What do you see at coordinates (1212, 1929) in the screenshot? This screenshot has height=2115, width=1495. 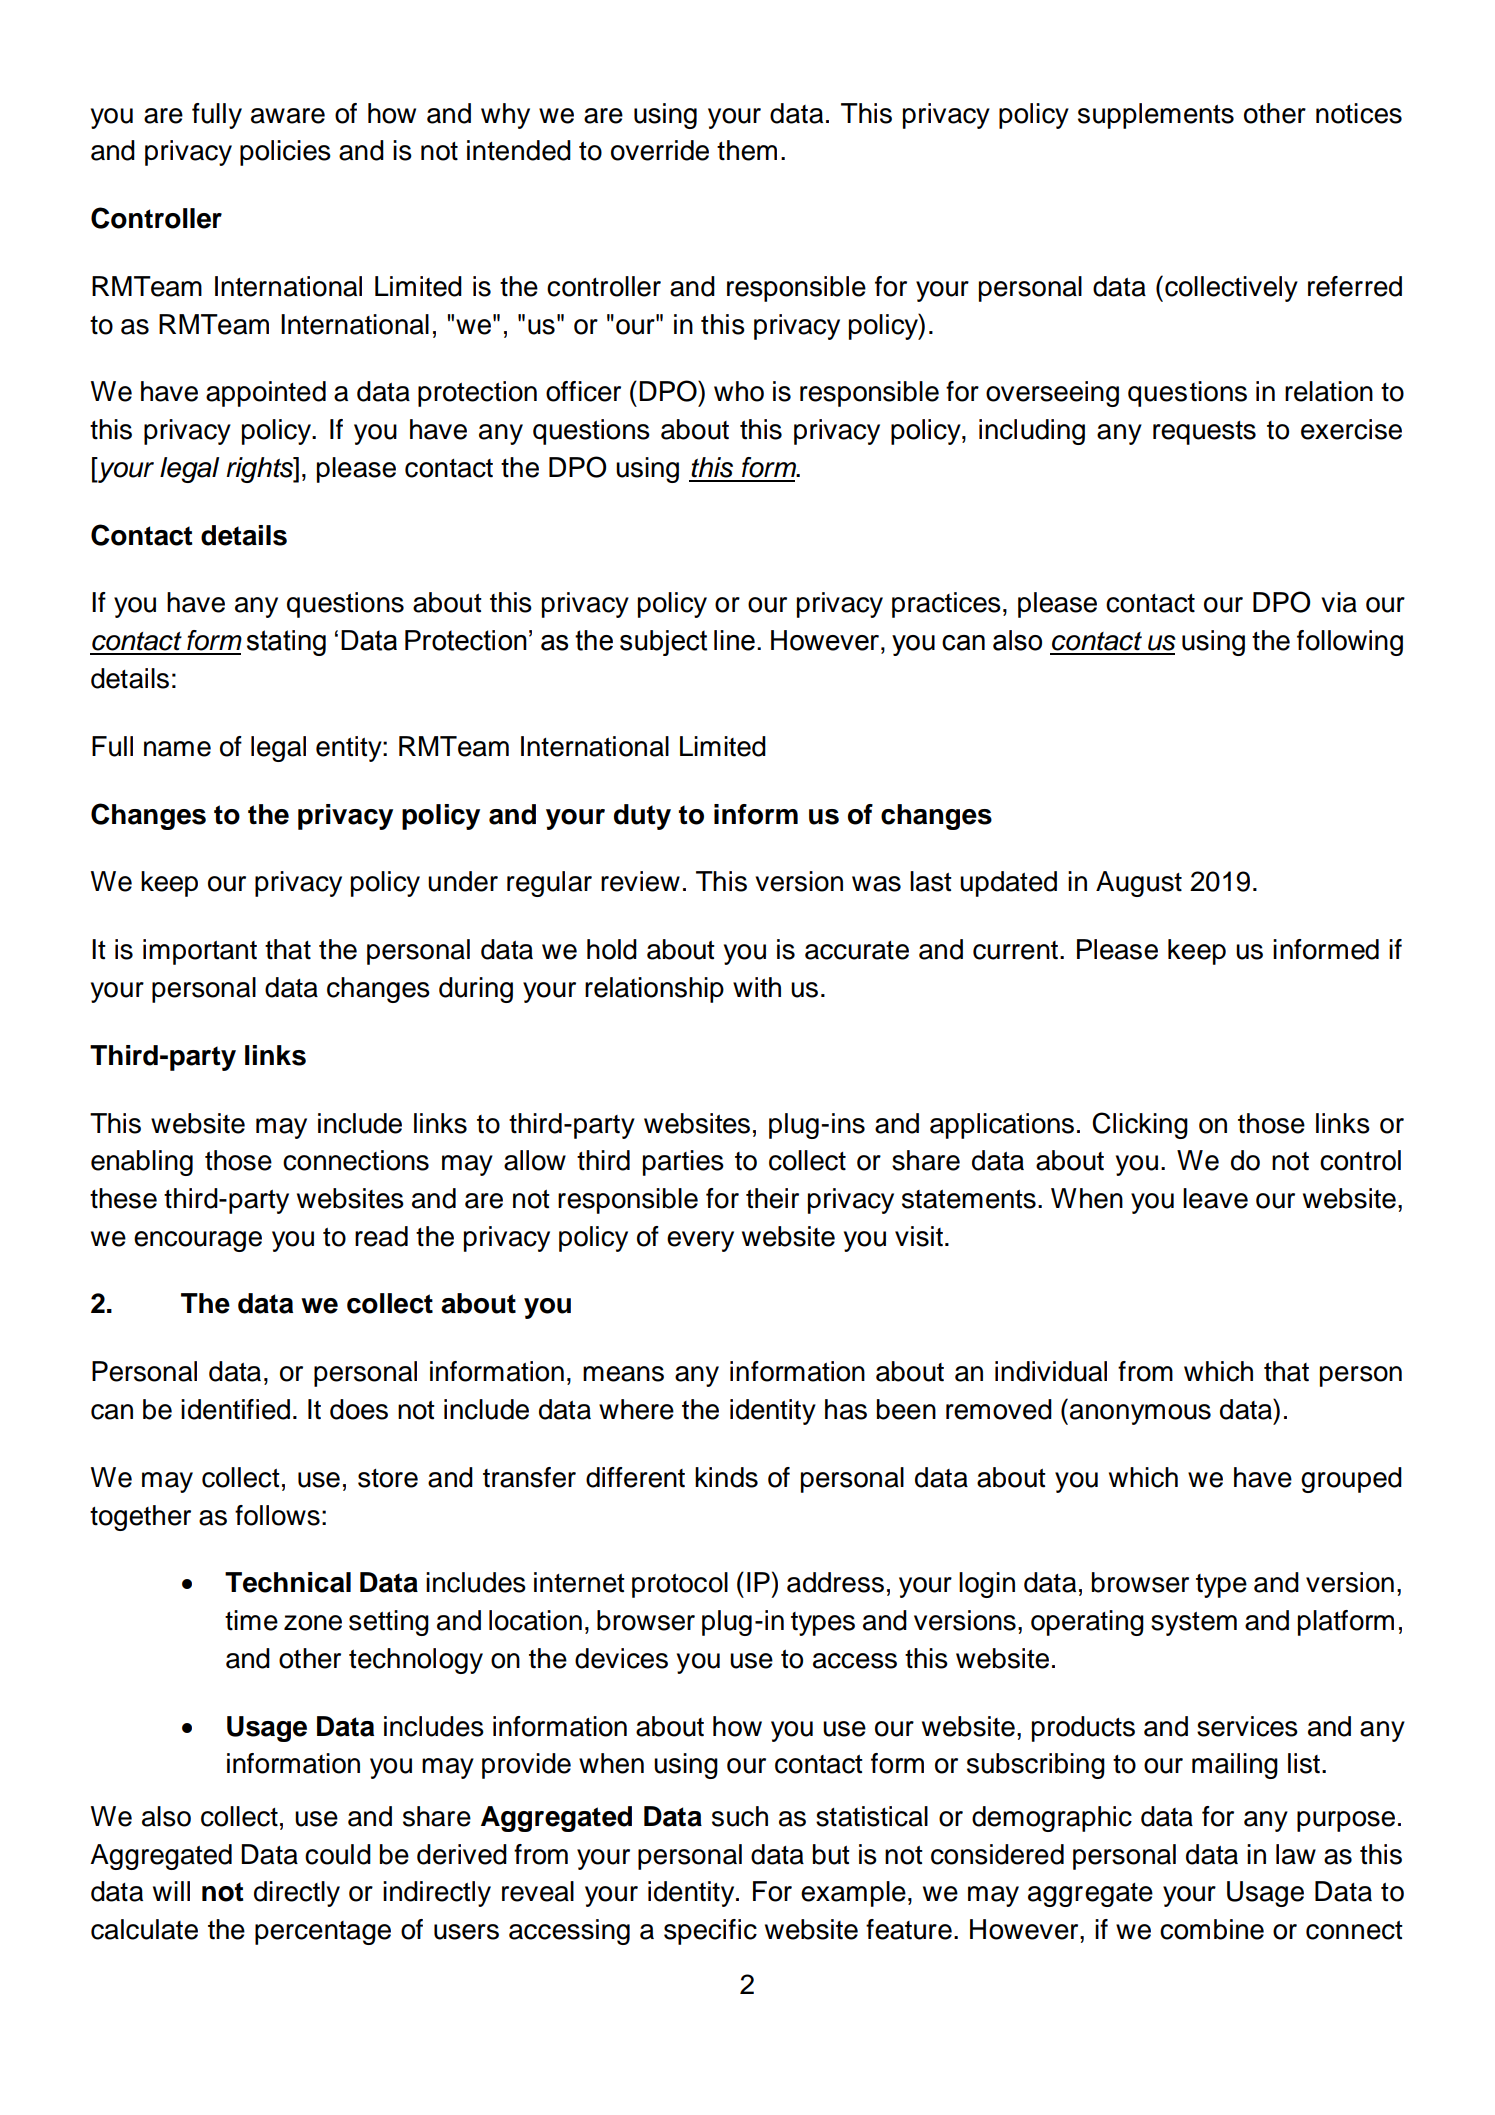 I see `combine` at bounding box center [1212, 1929].
